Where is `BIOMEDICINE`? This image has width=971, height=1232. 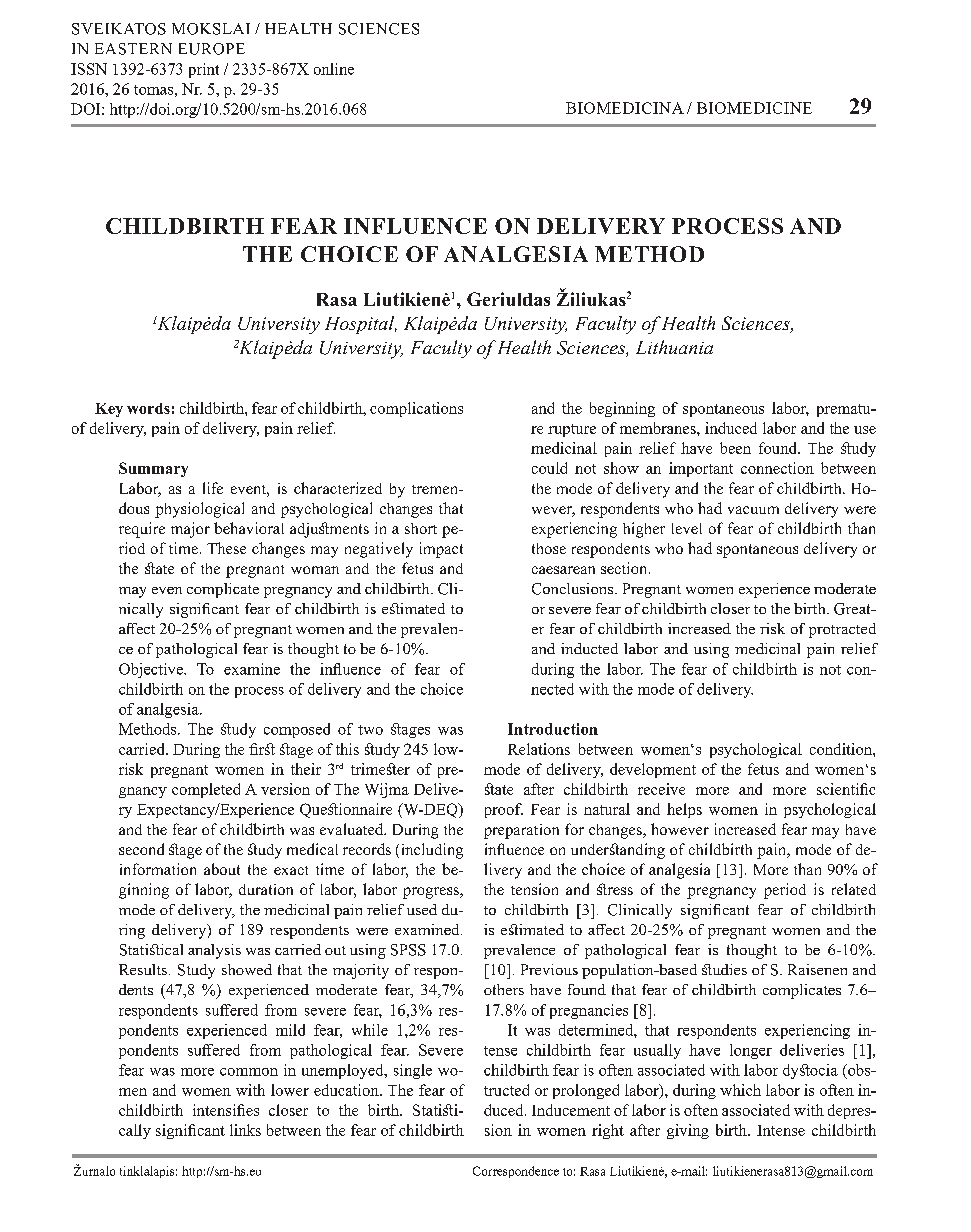 BIOMEDICINE is located at coordinates (754, 108).
